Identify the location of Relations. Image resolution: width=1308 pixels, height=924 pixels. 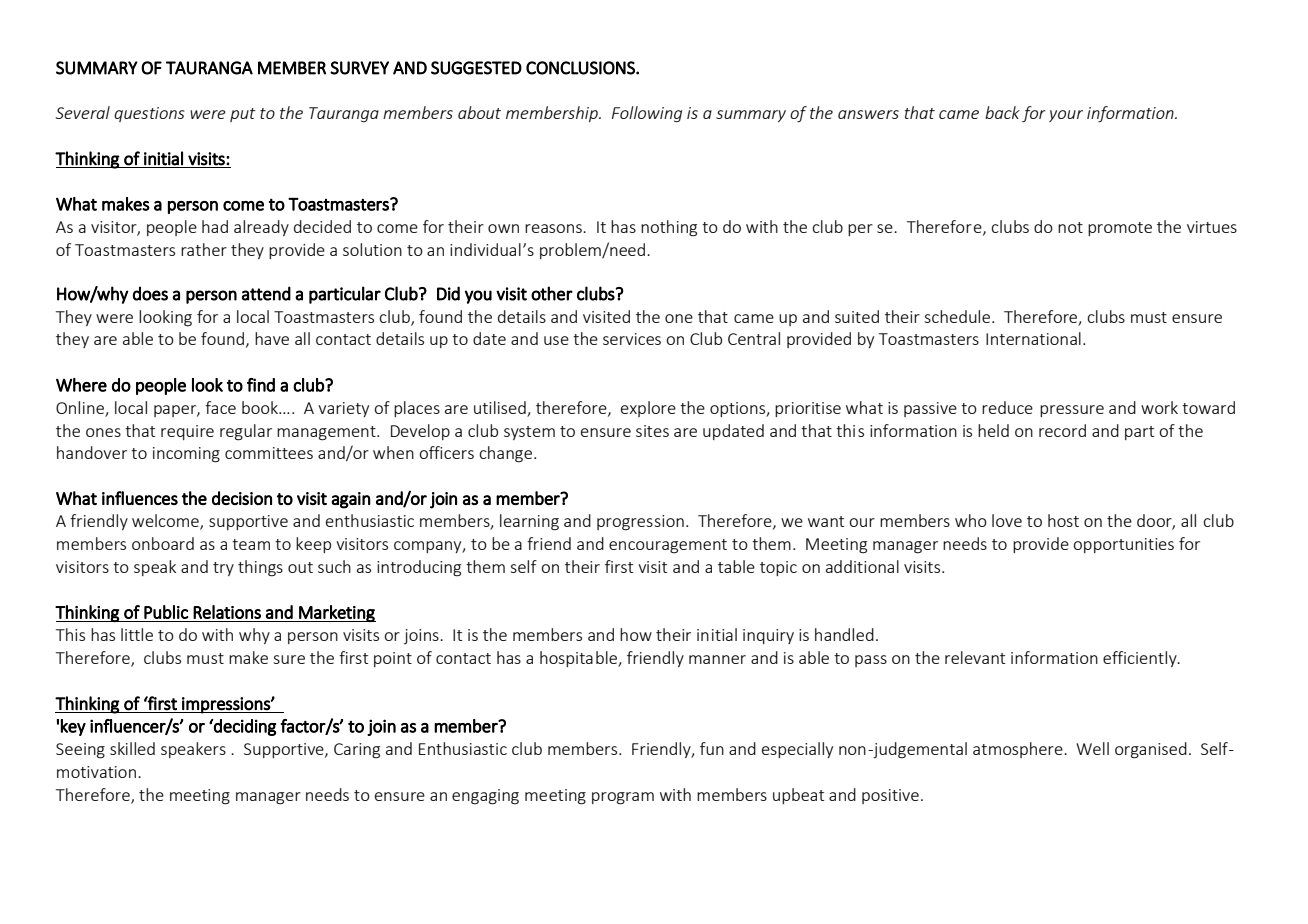
(227, 612).
